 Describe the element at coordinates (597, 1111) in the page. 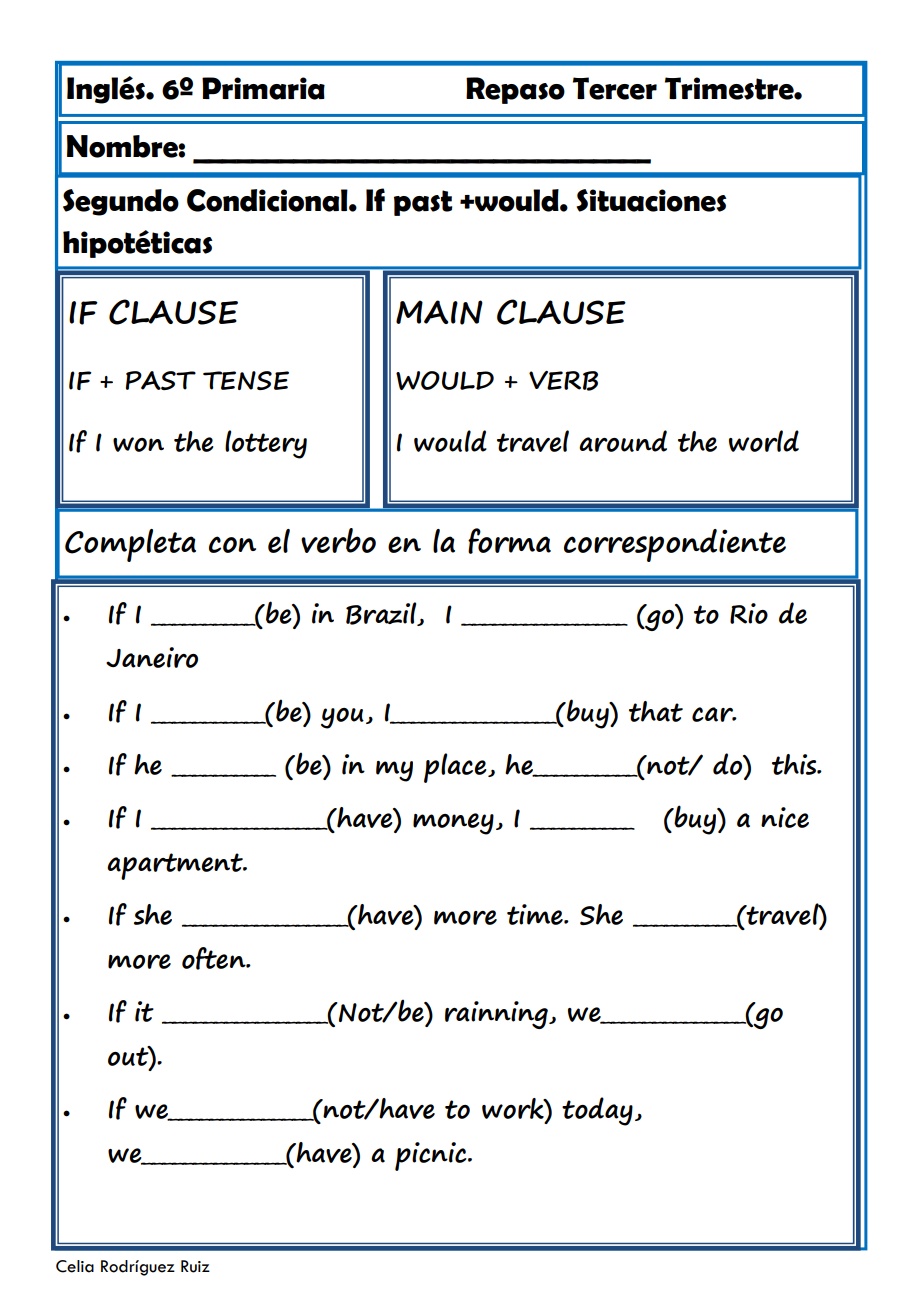

I see `today` at that location.
